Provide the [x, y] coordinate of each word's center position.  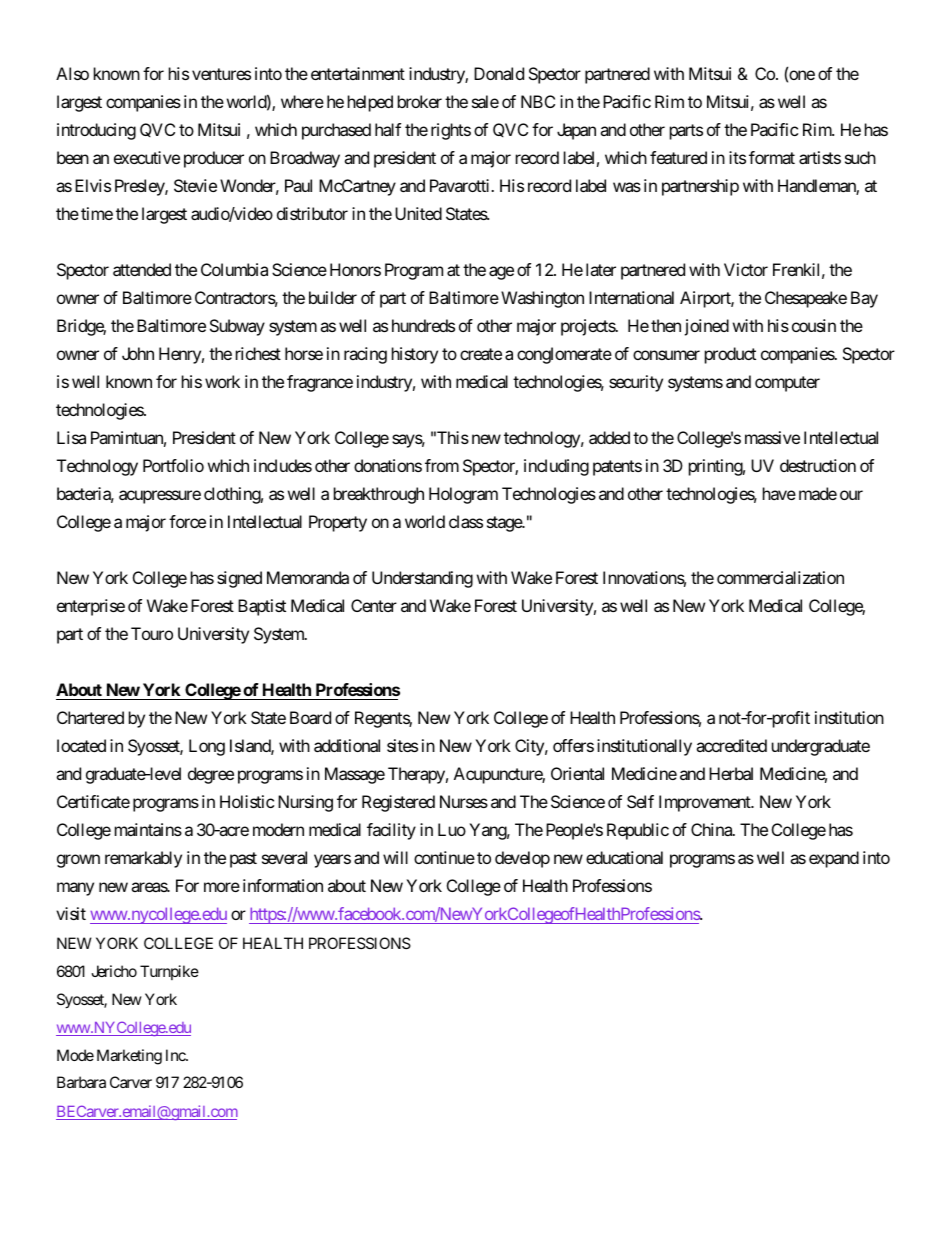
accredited [731, 745]
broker [420, 101]
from [442, 465]
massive [772, 437]
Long [207, 747]
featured [678, 157]
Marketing [129, 1057]
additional [347, 745]
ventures [221, 74]
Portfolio [173, 465]
